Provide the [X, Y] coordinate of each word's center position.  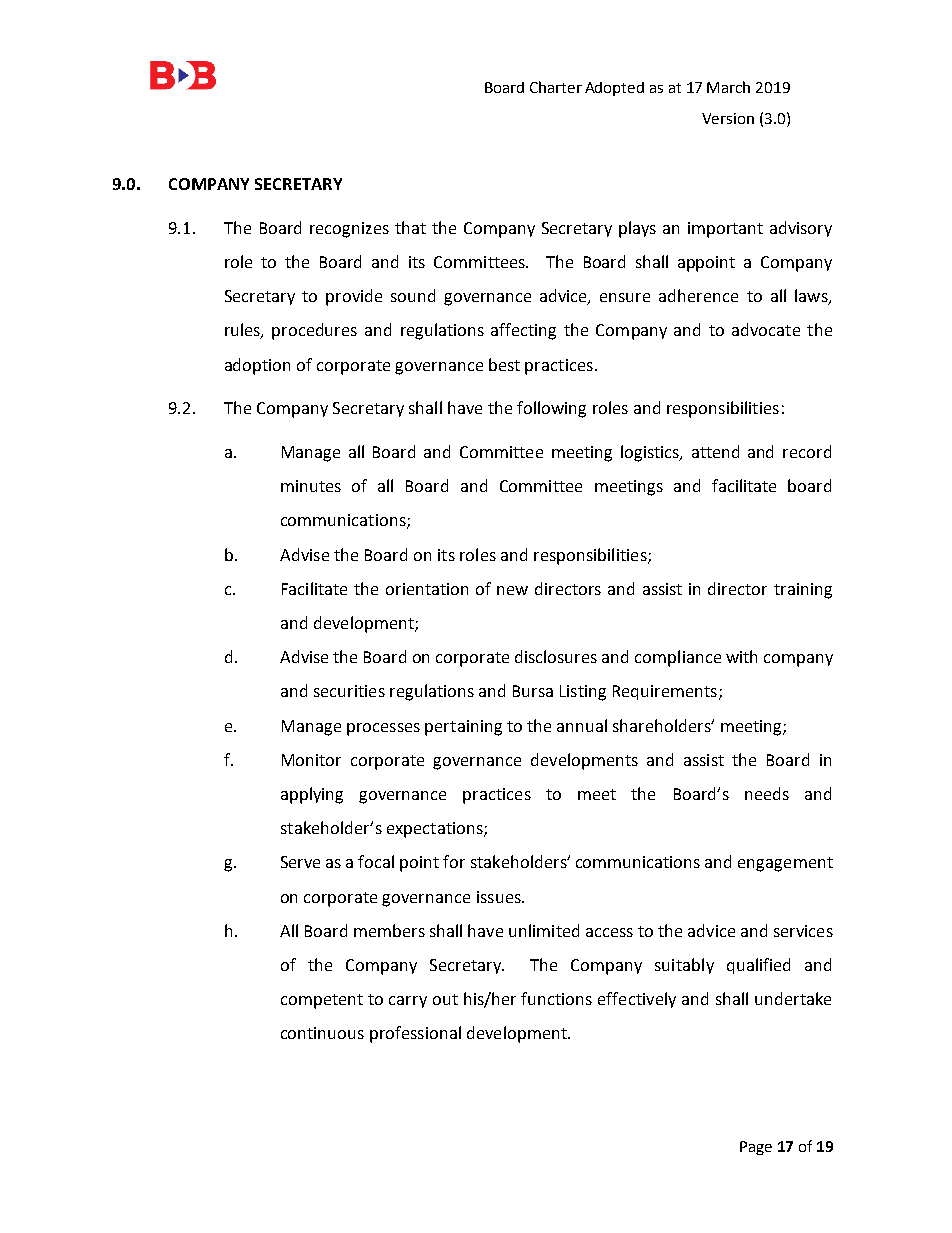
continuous [322, 1033]
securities [349, 691]
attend [715, 451]
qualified [758, 966]
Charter [556, 87]
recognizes [349, 230]
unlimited [544, 930]
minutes [311, 486]
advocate [766, 329]
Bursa [533, 691]
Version [728, 118]
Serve [300, 862]
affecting [523, 331]
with [741, 656]
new [512, 590]
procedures [314, 331]
